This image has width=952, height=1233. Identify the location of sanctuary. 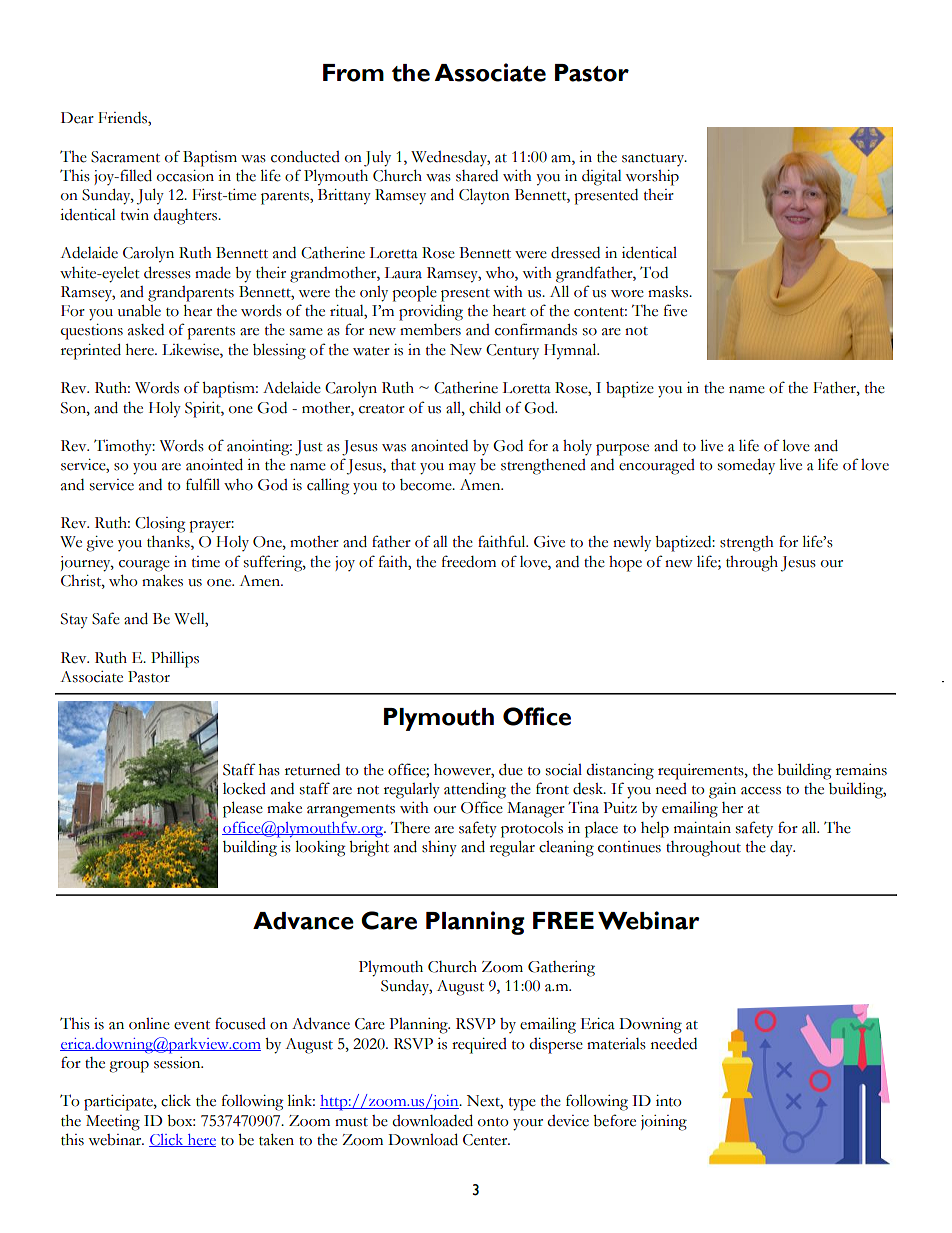
(654, 160).
